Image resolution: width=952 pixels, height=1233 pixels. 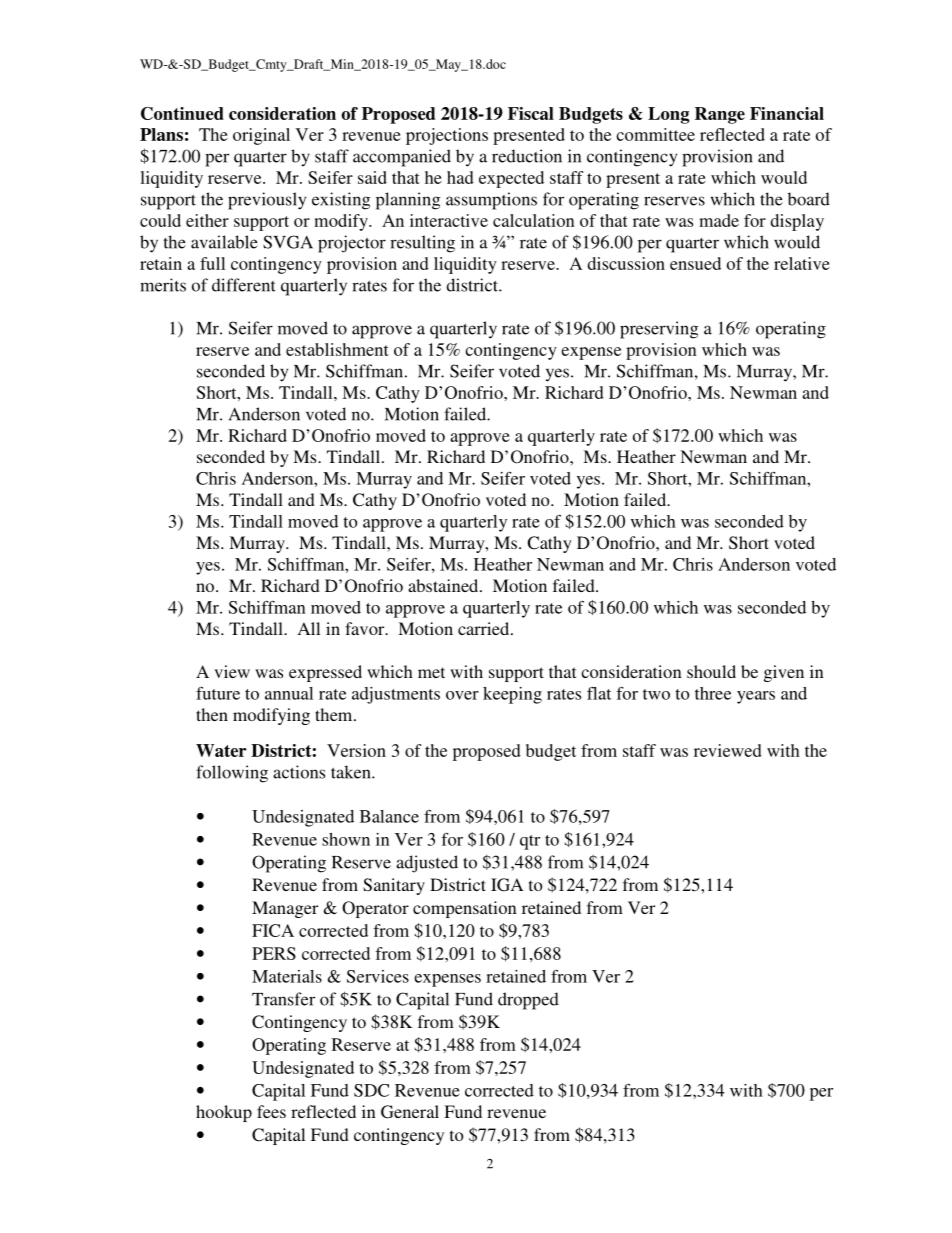 What do you see at coordinates (410, 1112) in the document?
I see `General` at bounding box center [410, 1112].
